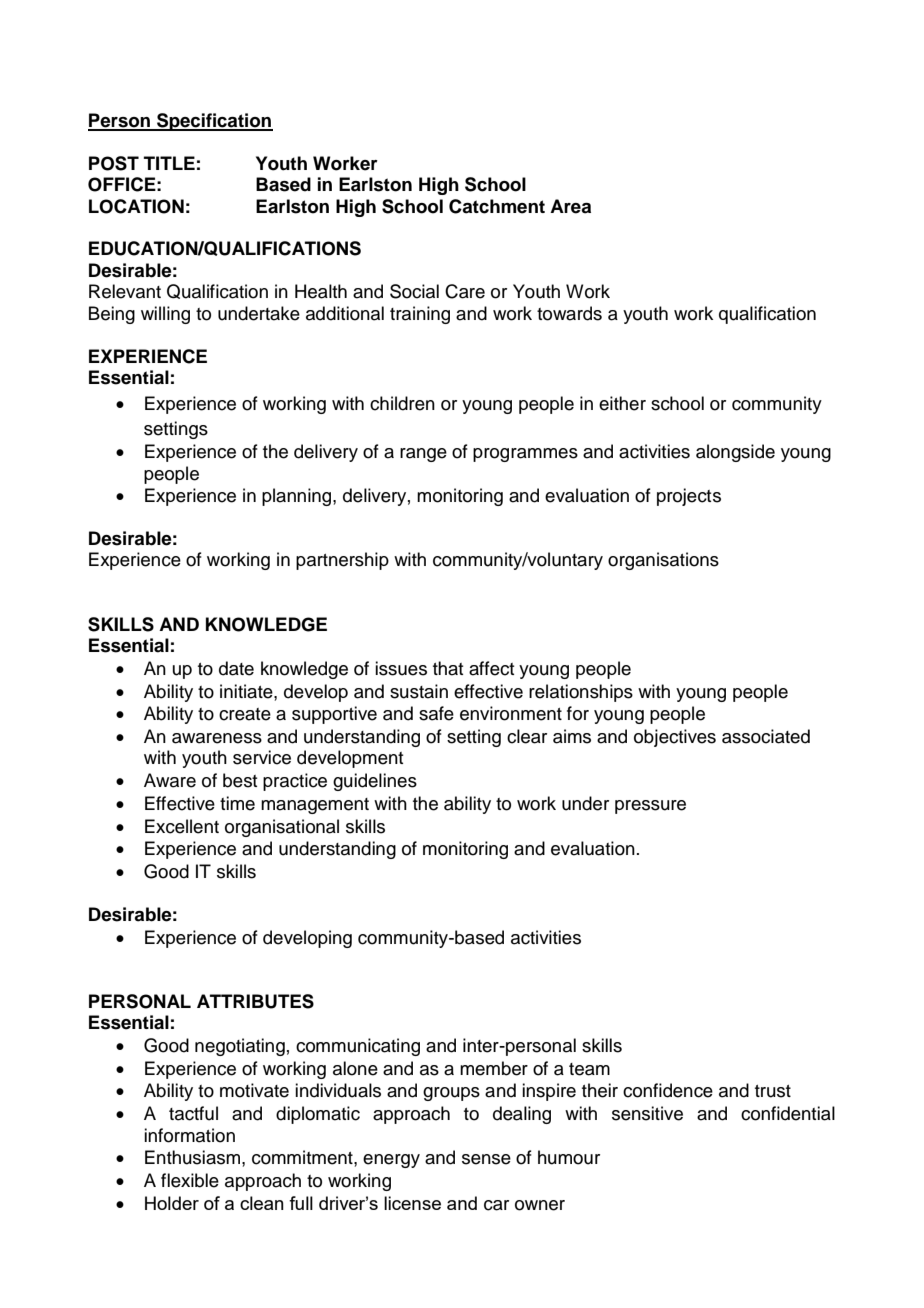 This document has height=1308, width=924. What do you see at coordinates (570, 206) in the document?
I see `Area` at bounding box center [570, 206].
